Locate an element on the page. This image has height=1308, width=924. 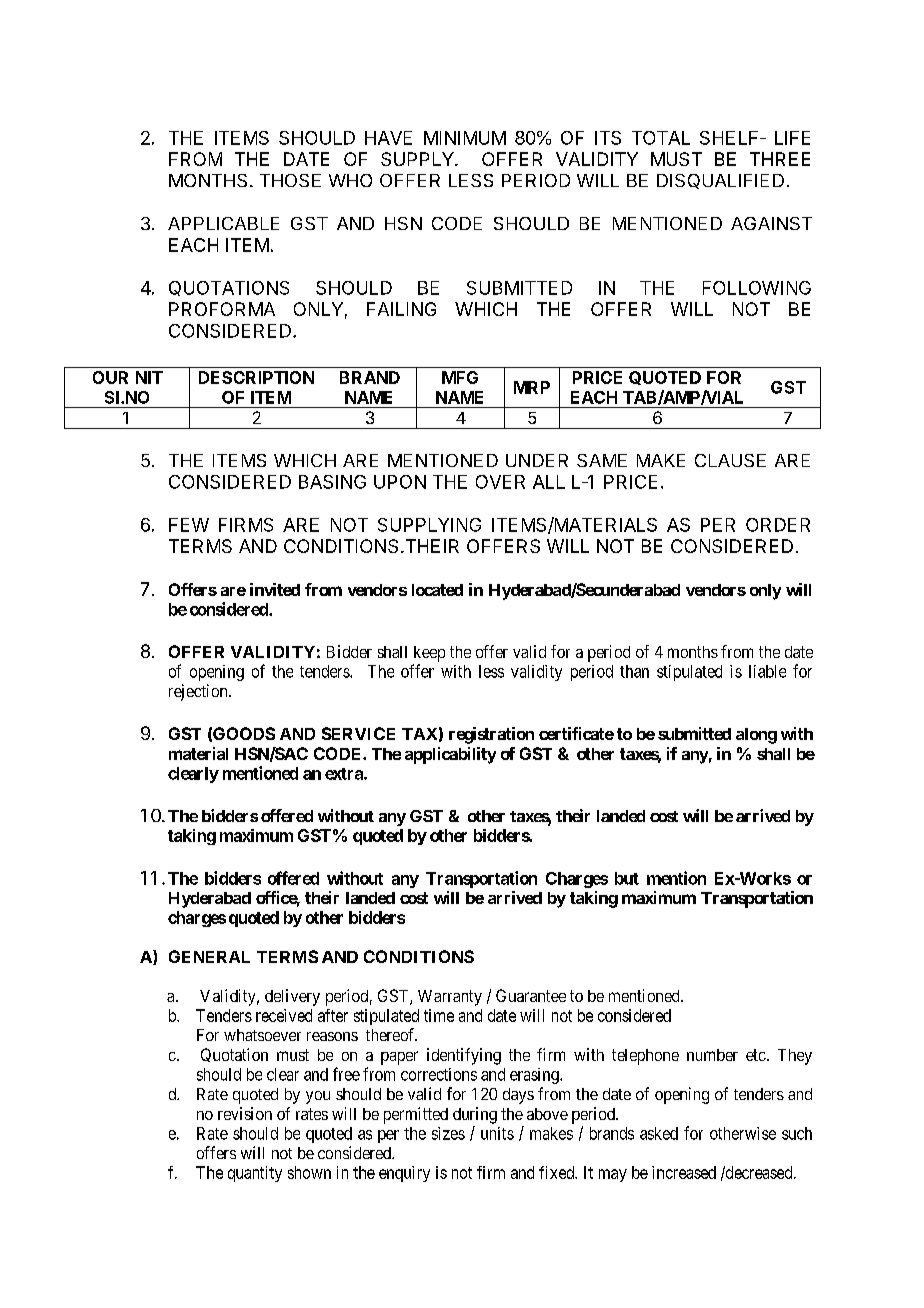
DISQUALIFIED is located at coordinates (720, 181).
